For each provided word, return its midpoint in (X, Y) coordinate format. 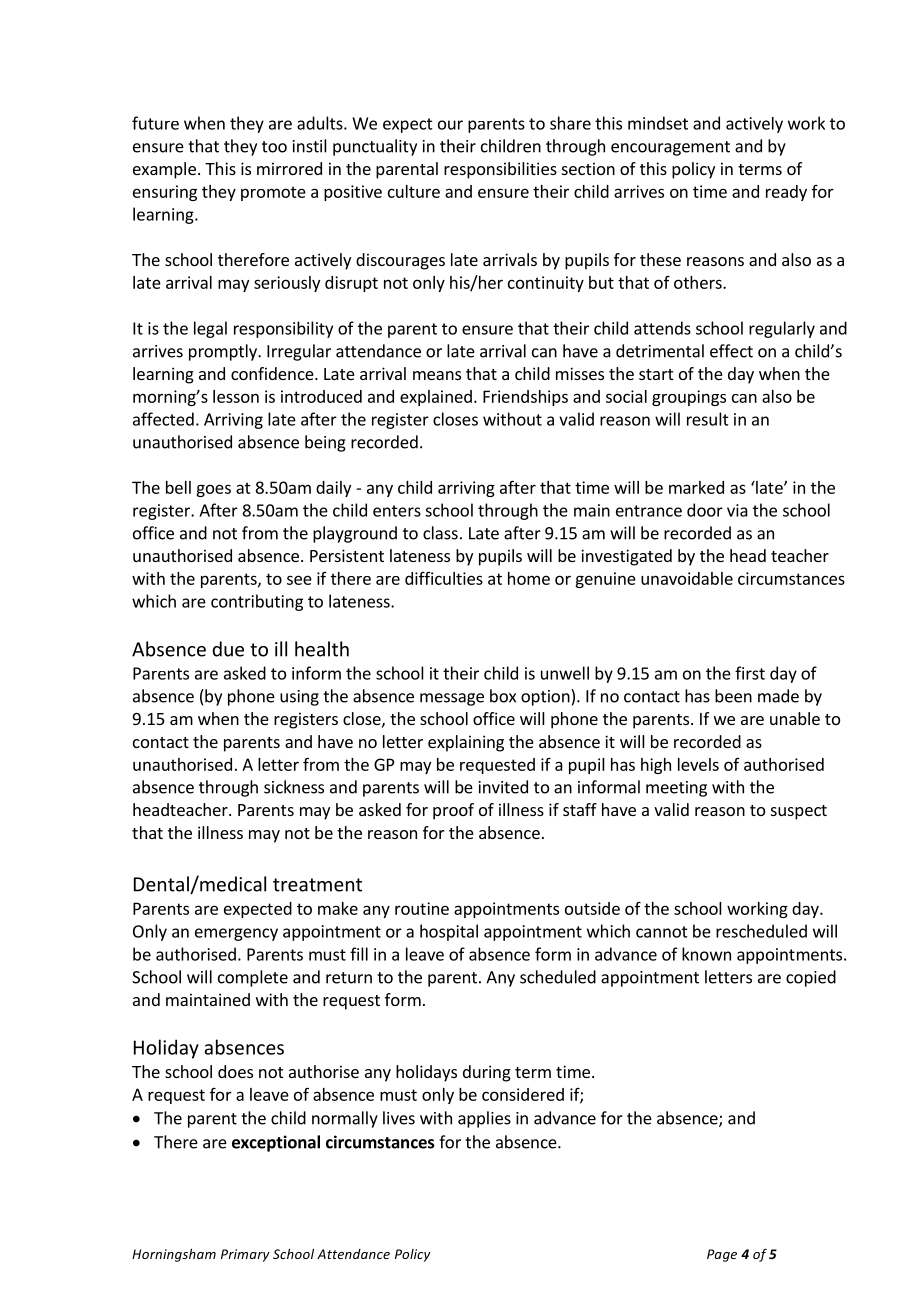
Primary (245, 1255)
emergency (236, 934)
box (503, 696)
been (733, 696)
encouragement (670, 148)
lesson (236, 396)
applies (484, 1119)
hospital (449, 932)
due (228, 649)
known (706, 954)
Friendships (525, 398)
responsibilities (500, 170)
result (708, 419)
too (274, 147)
